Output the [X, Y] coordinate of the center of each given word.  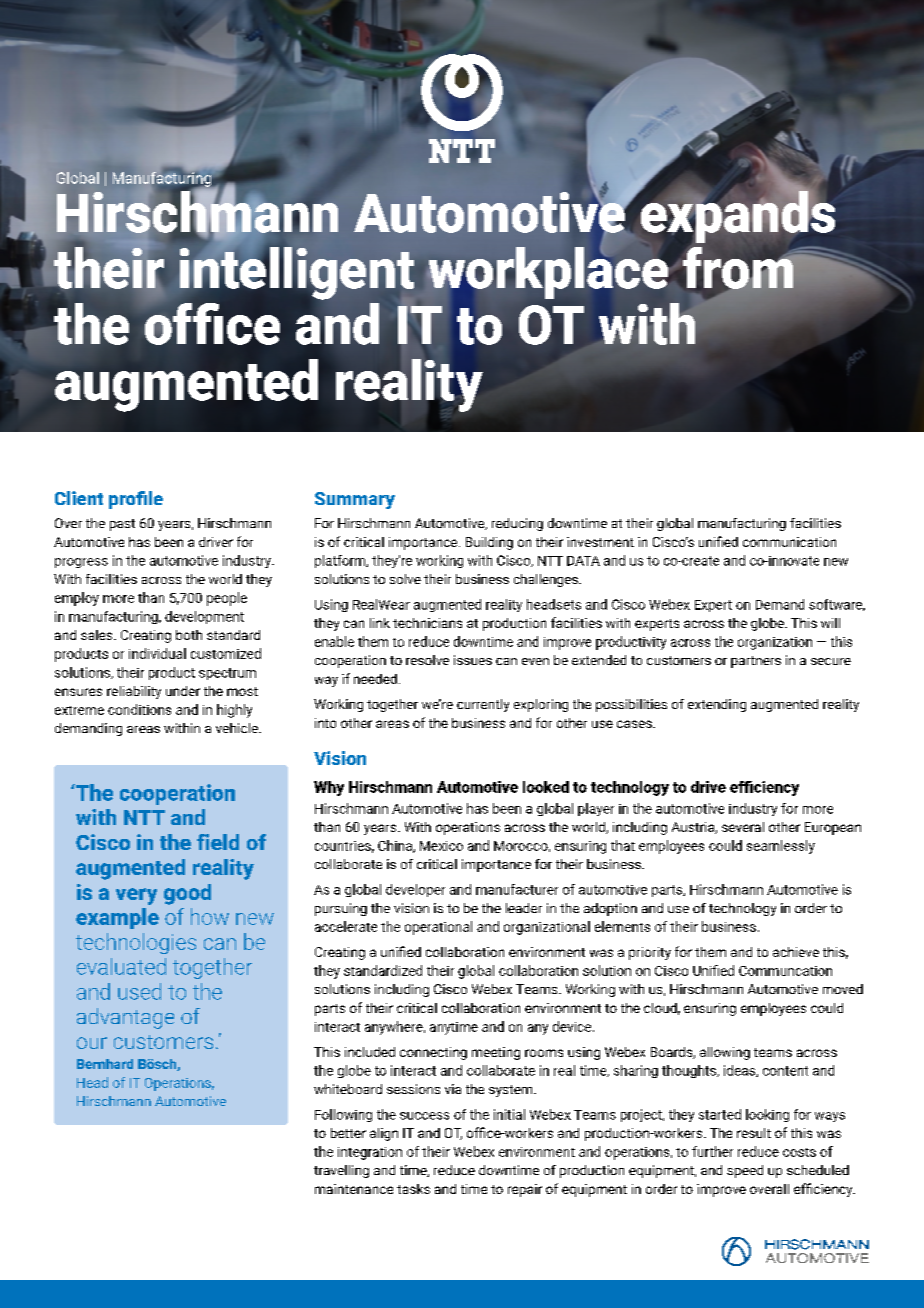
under [183, 691]
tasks [413, 1189]
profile [136, 500]
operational [438, 928]
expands [736, 216]
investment [600, 542]
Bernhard [105, 1064]
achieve [796, 952]
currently [483, 705]
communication [789, 542]
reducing [517, 524]
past [122, 525]
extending [717, 705]
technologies [136, 943]
